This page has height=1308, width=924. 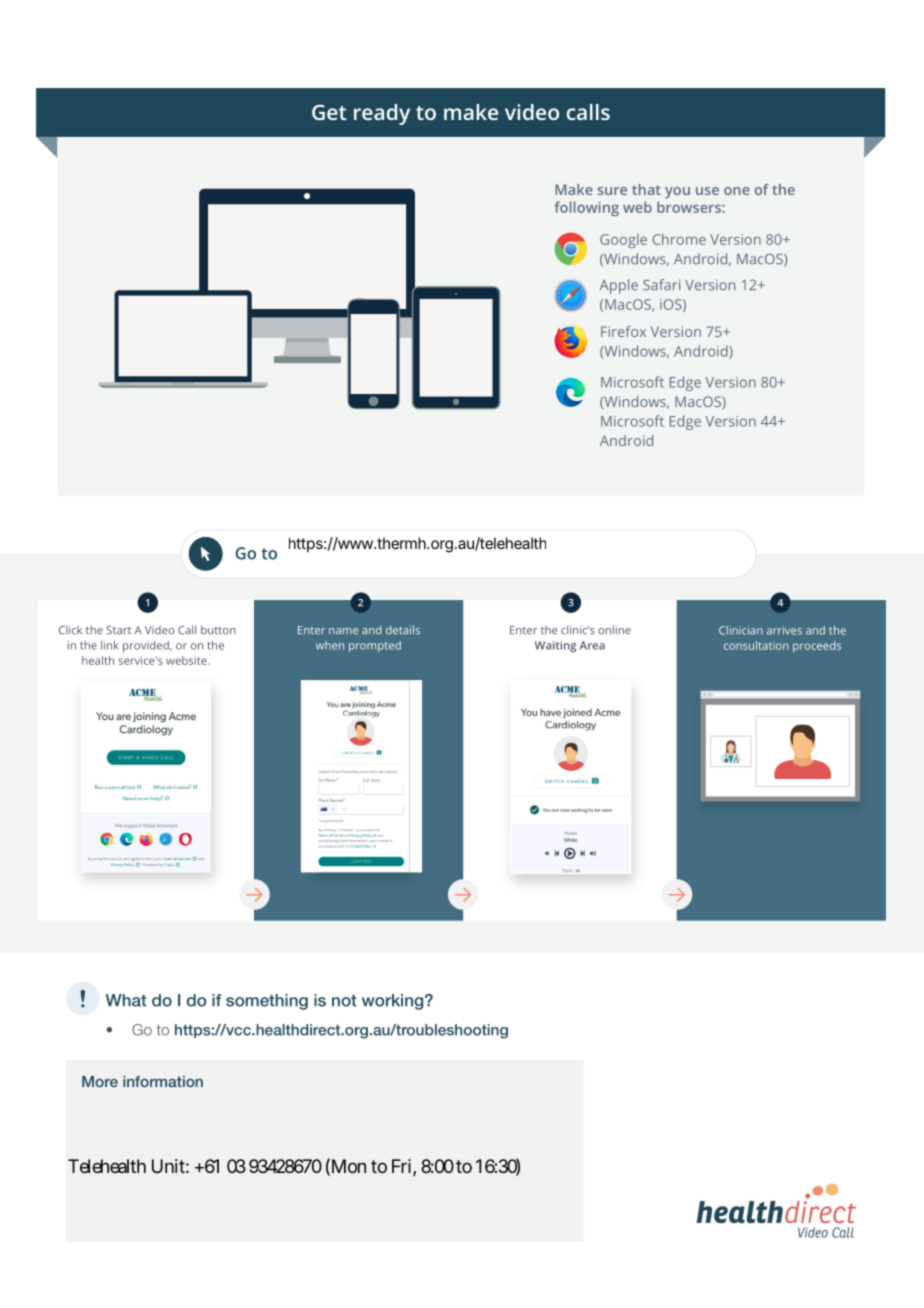 I want to click on Safari, so click(x=661, y=285).
